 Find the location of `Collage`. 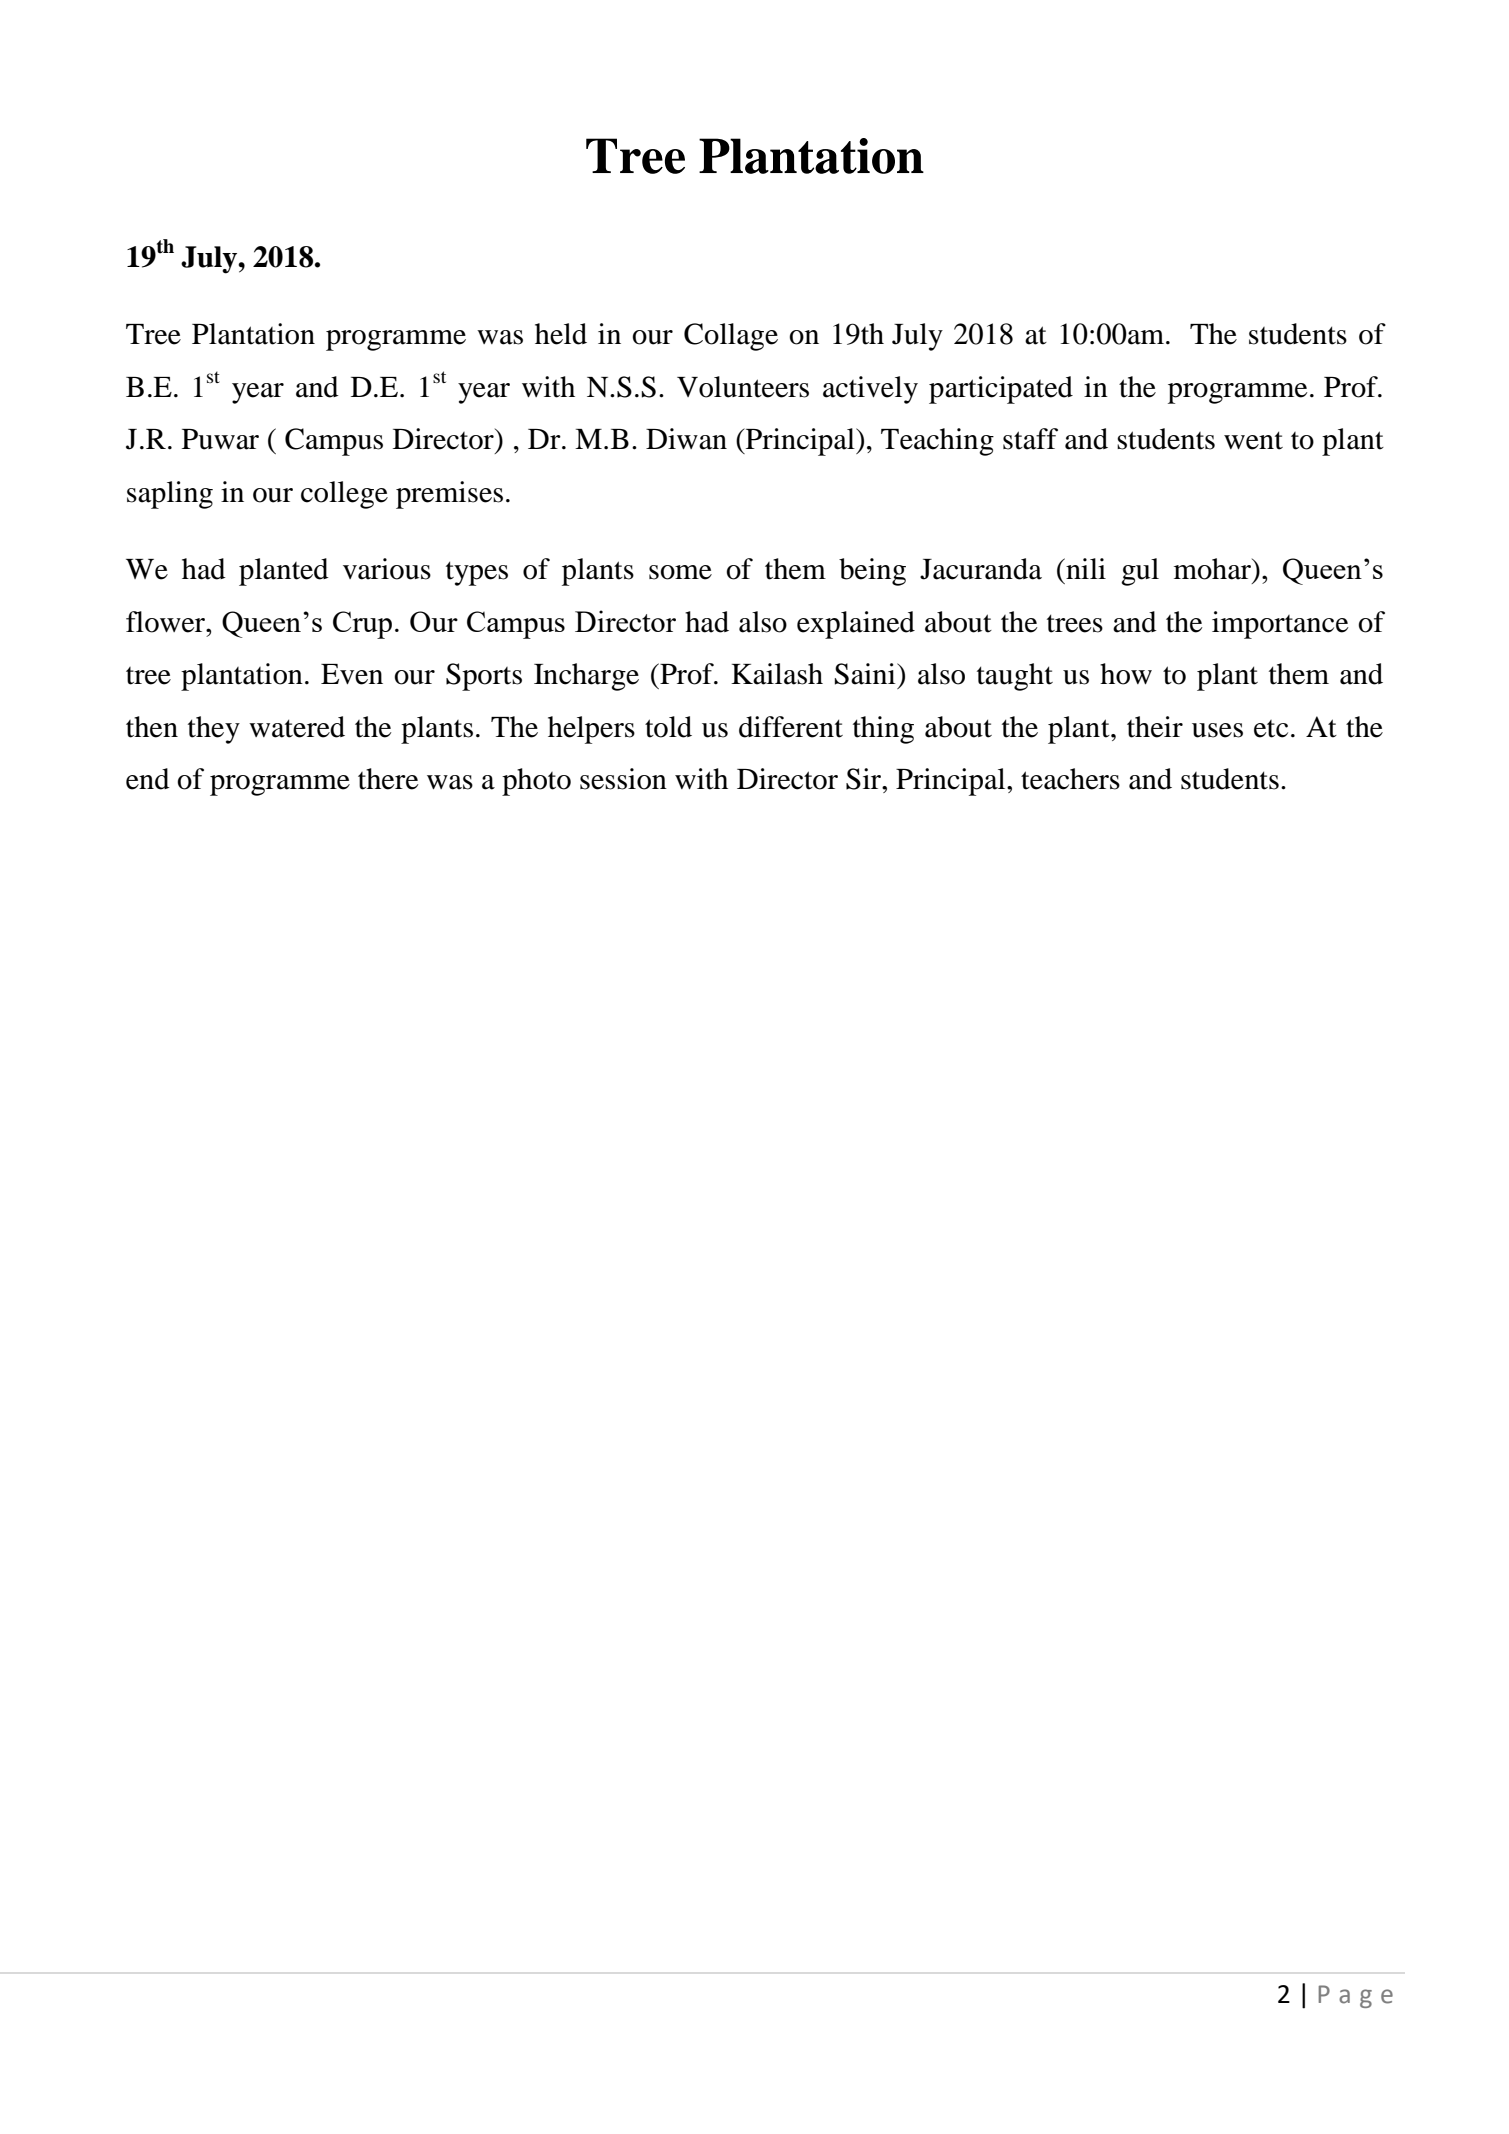

Collage is located at coordinates (731, 337).
